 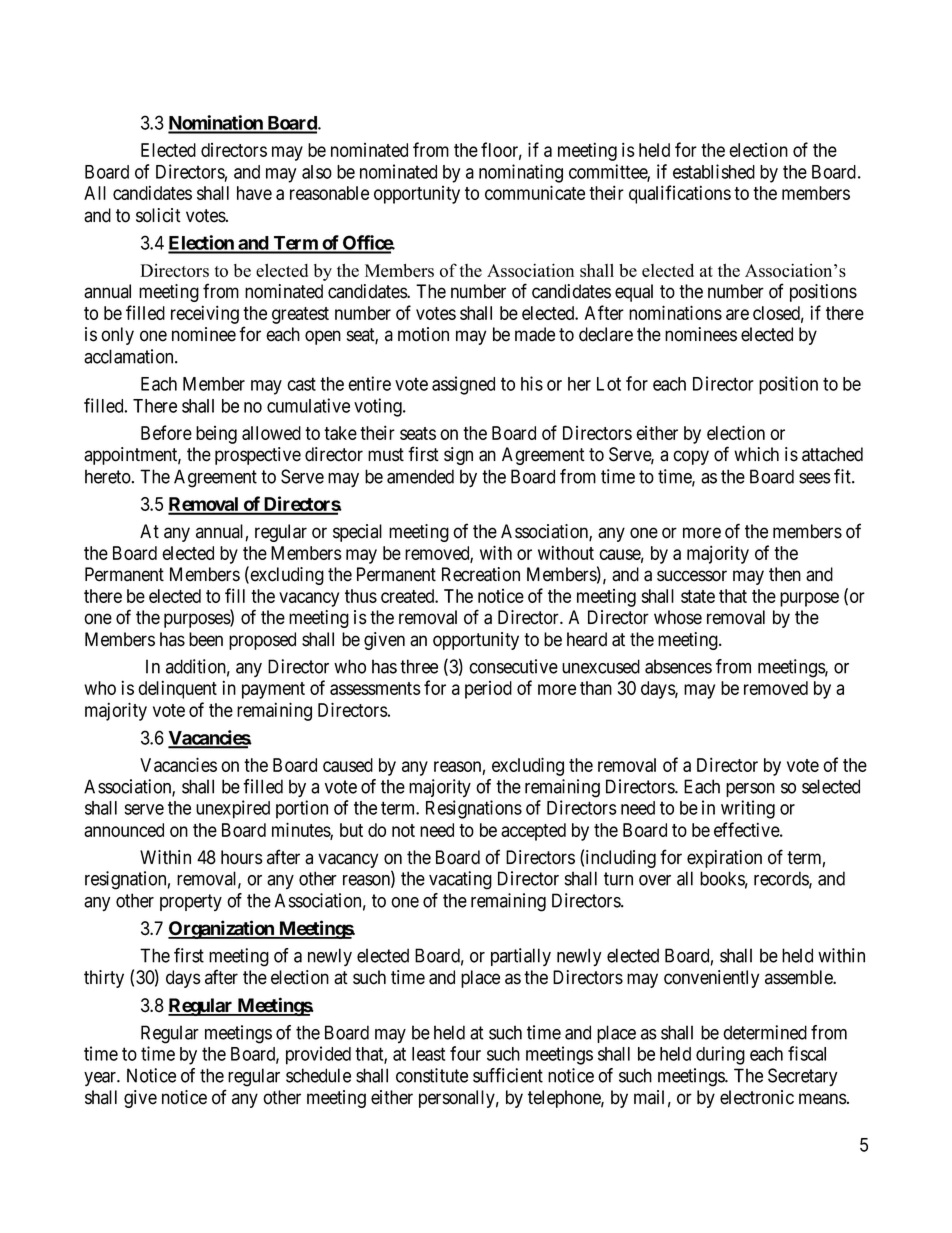 What do you see at coordinates (233, 809) in the document?
I see `unexpired` at bounding box center [233, 809].
